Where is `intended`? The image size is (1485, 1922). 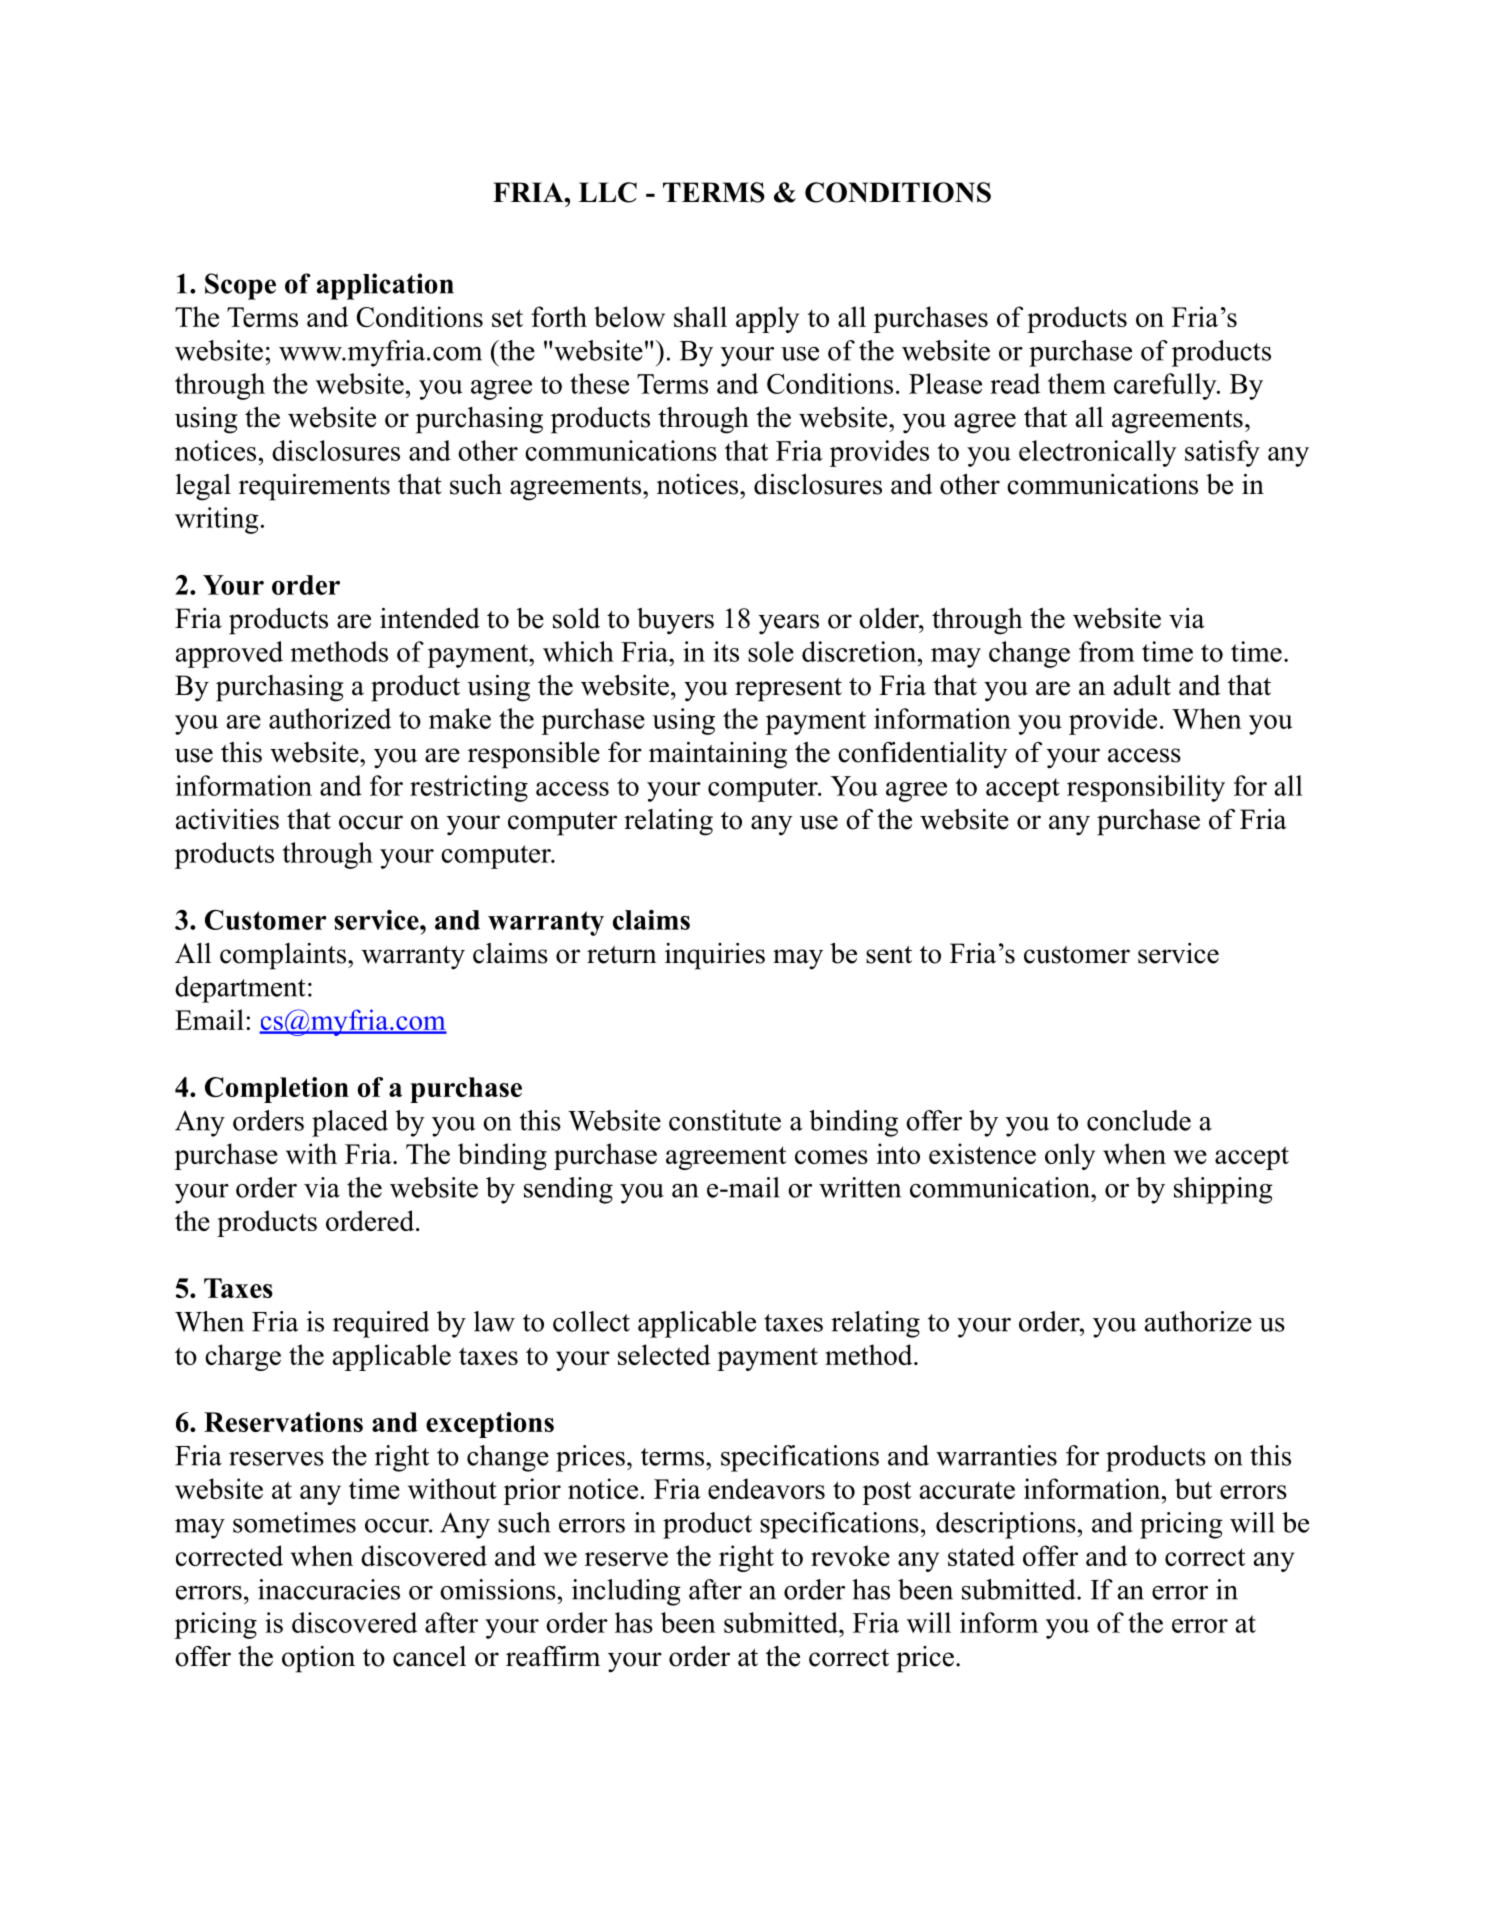
intended is located at coordinates (430, 618).
